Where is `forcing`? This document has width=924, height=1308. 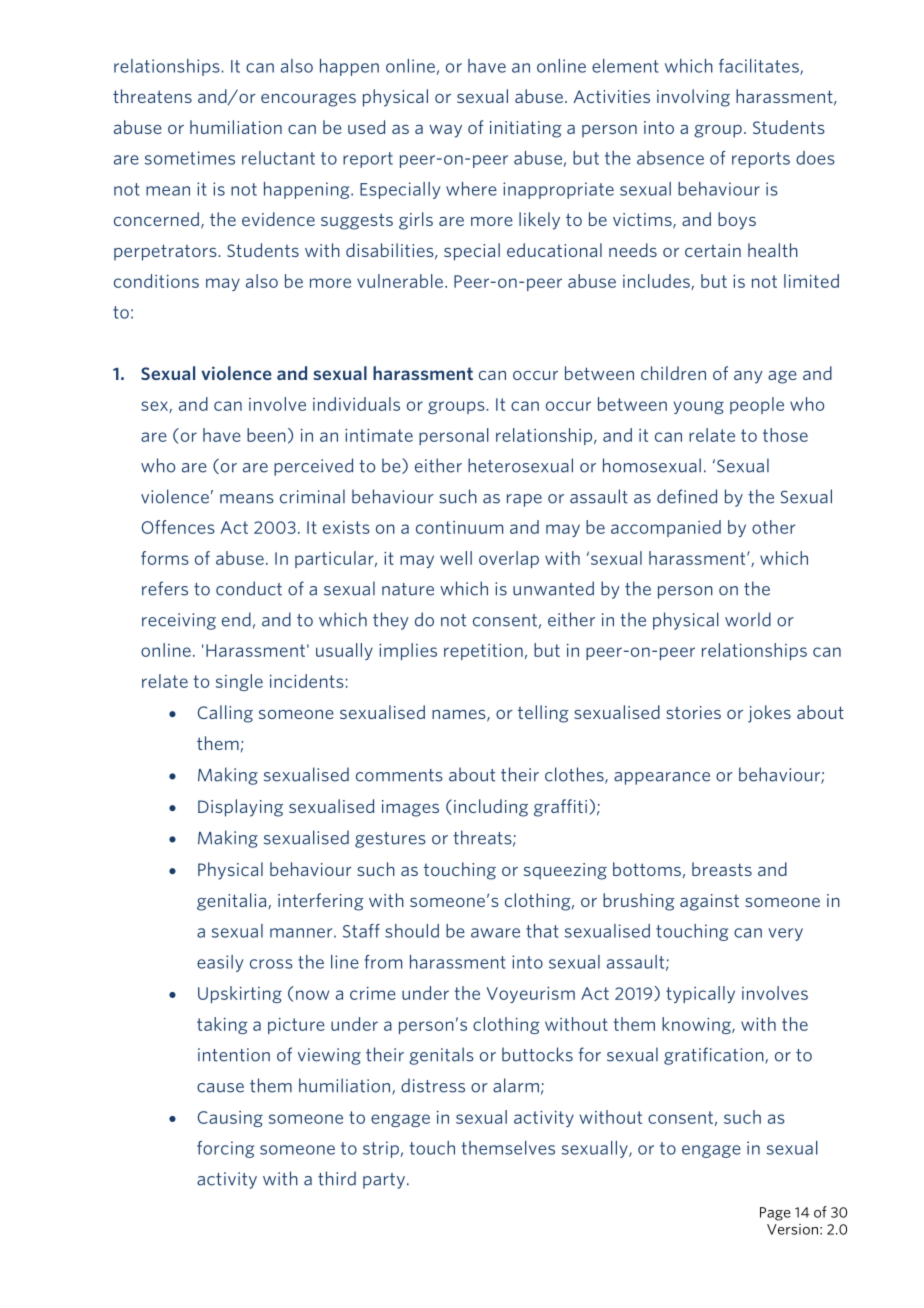 forcing is located at coordinates (225, 1149).
